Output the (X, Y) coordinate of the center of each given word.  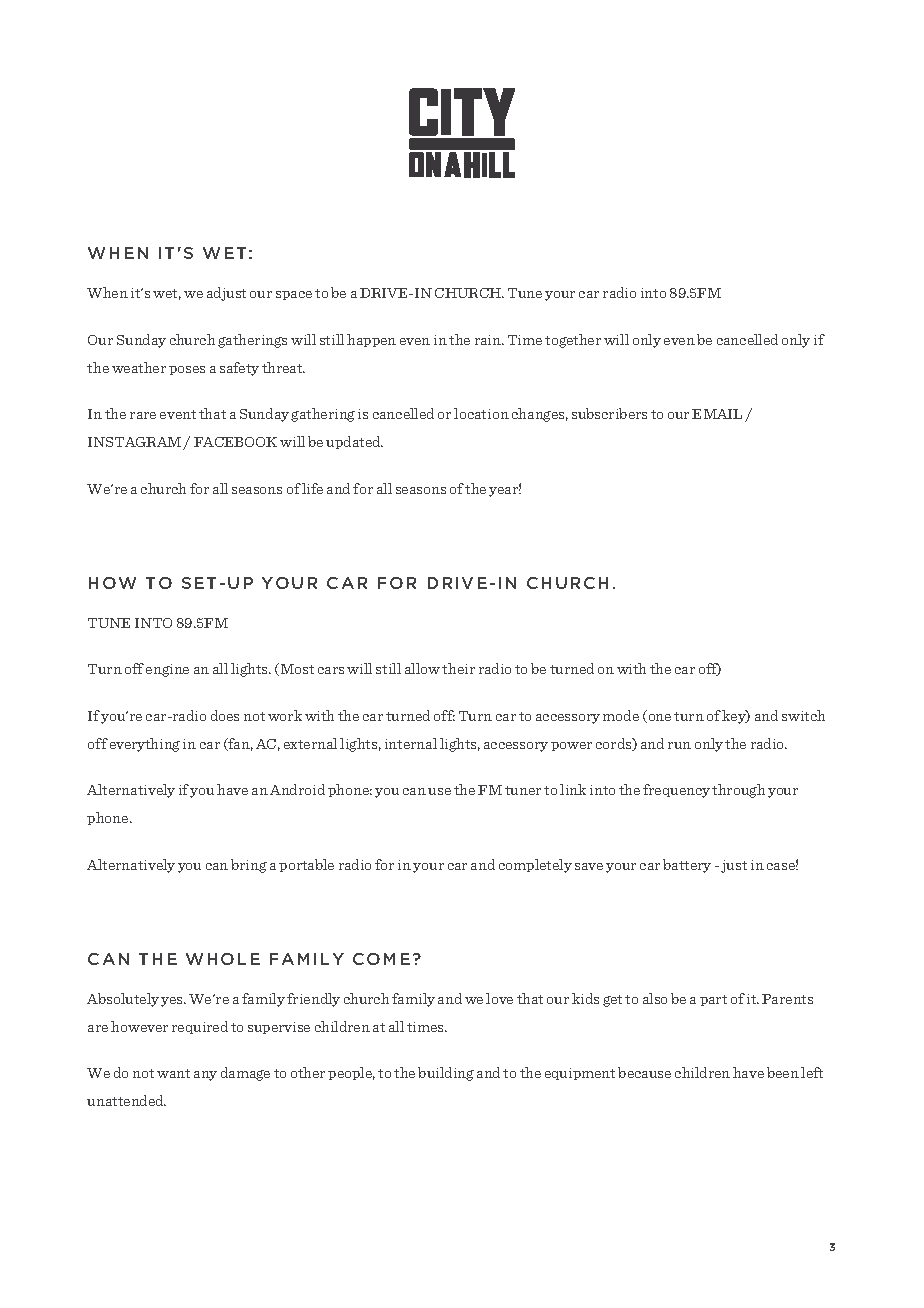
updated (354, 442)
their (458, 668)
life (312, 488)
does (225, 715)
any (205, 1076)
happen (371, 340)
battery (687, 866)
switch (803, 715)
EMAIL (717, 414)
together (573, 341)
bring (249, 866)
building (446, 1074)
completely (535, 866)
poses (187, 370)
